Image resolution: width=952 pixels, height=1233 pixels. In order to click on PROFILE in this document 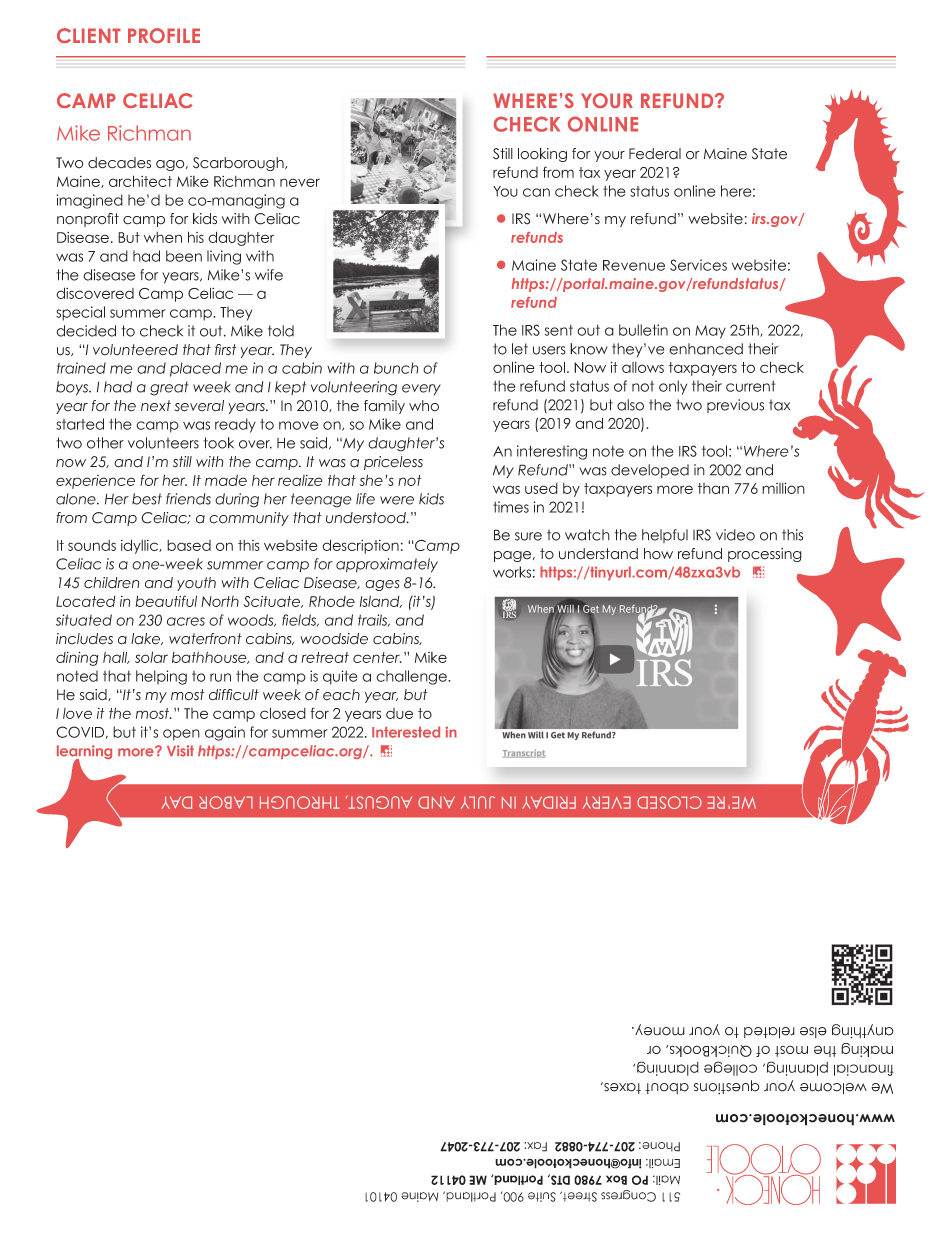, I will do `click(164, 35)`.
